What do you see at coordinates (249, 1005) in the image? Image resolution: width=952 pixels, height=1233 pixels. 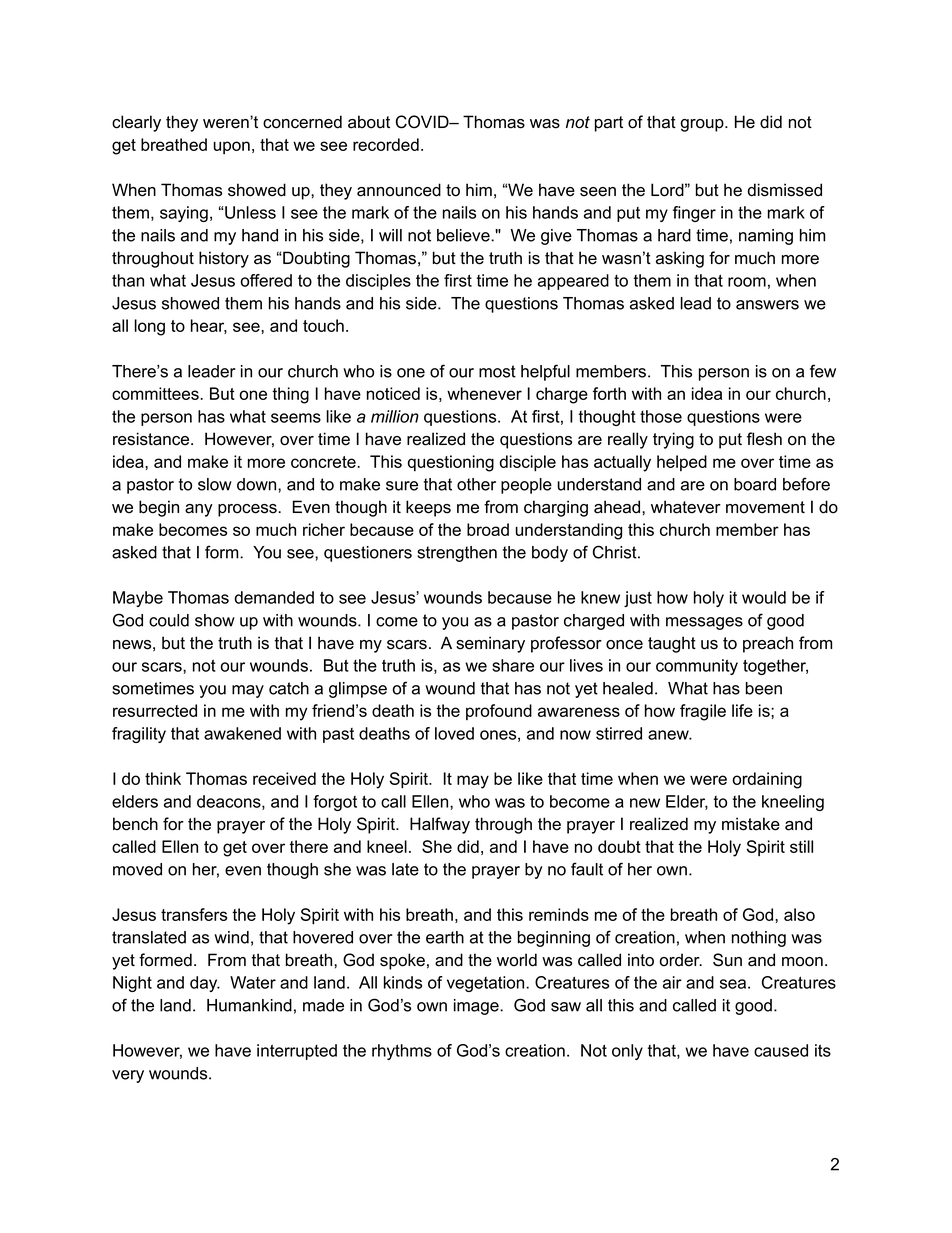 I see `Humankind` at bounding box center [249, 1005].
